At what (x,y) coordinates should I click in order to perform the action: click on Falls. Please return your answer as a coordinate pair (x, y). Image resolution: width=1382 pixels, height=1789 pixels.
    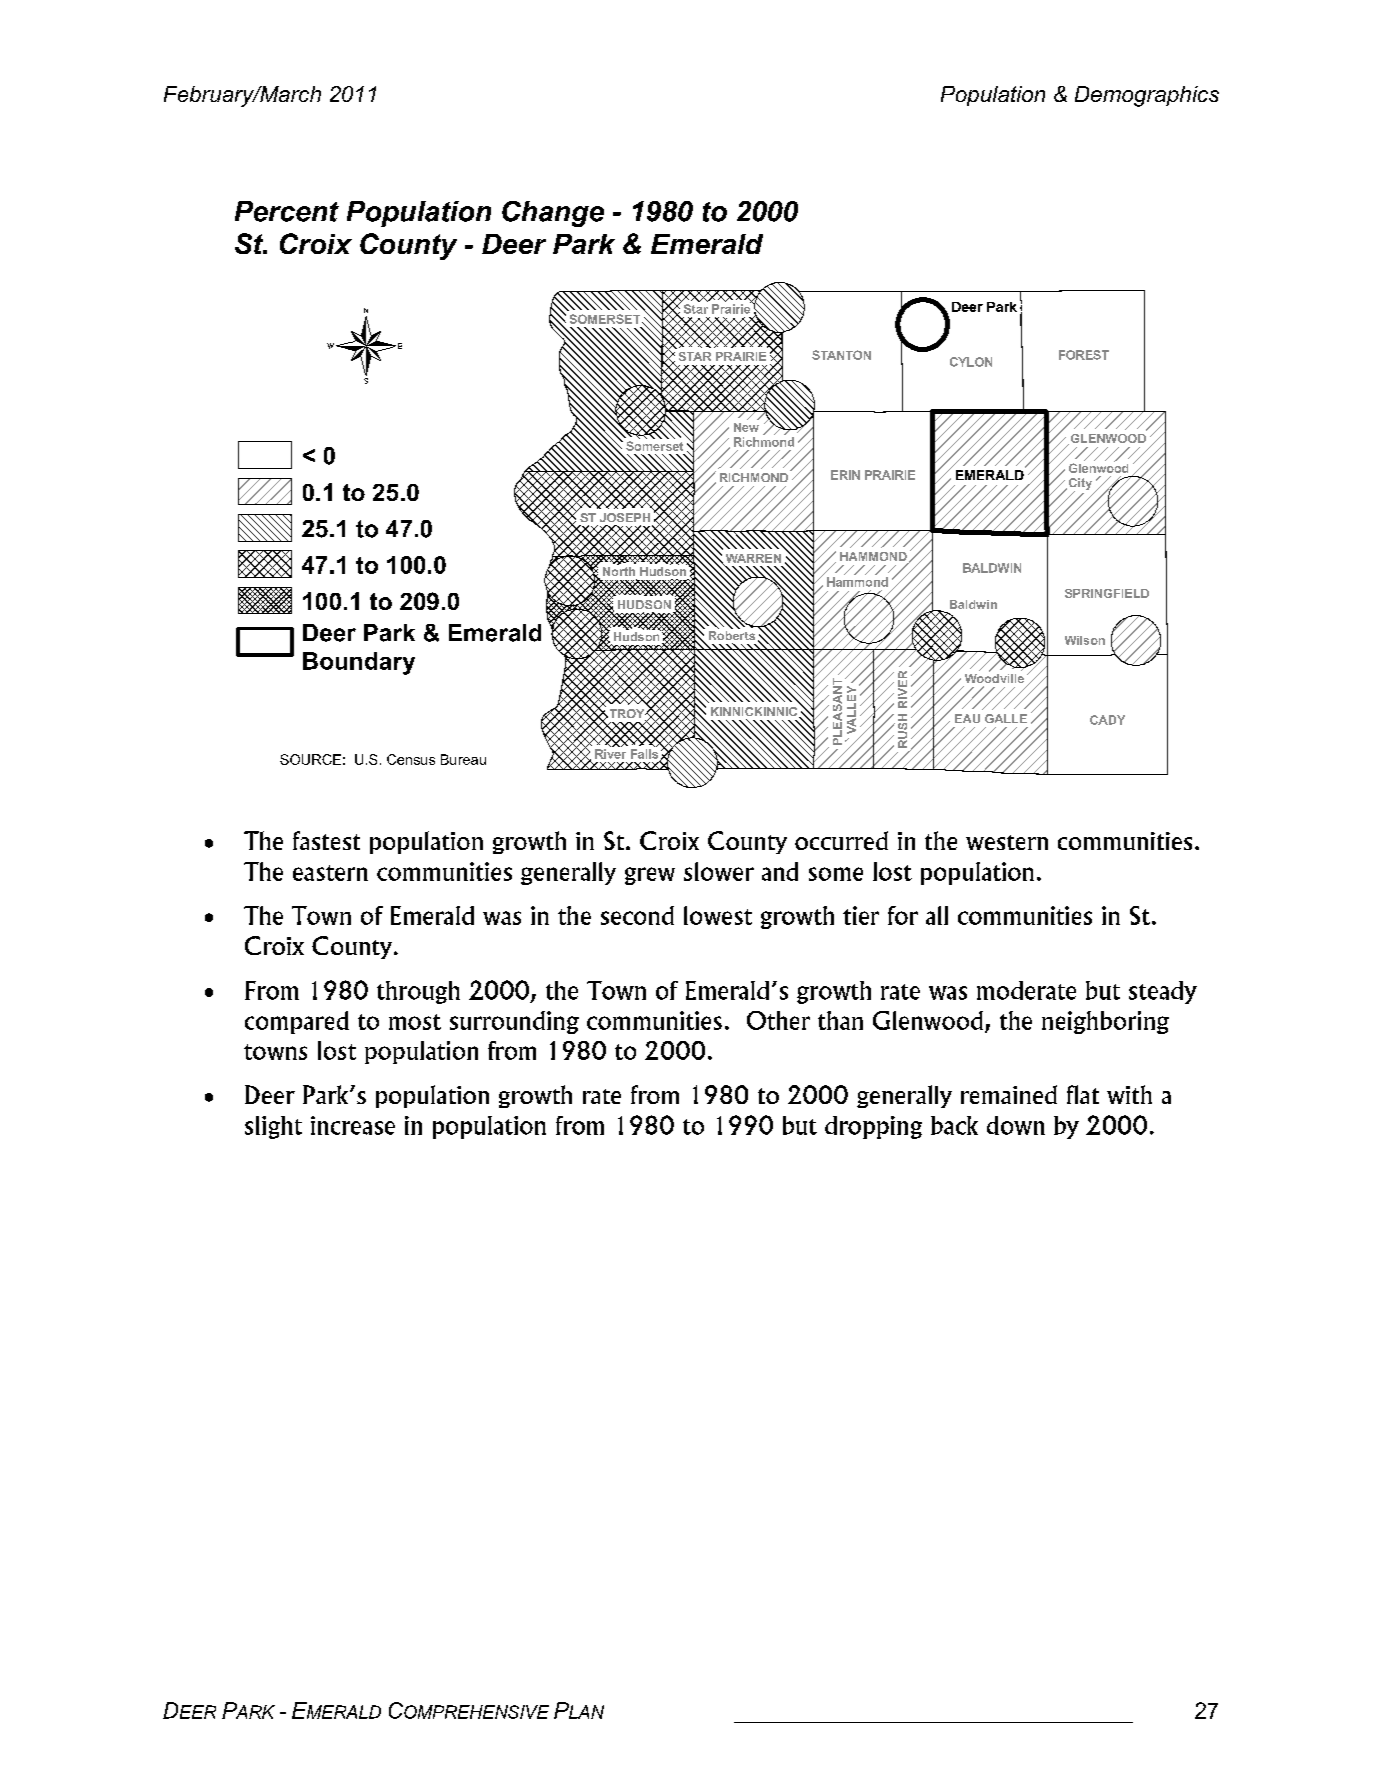
    Looking at the image, I should click on (646, 755).
